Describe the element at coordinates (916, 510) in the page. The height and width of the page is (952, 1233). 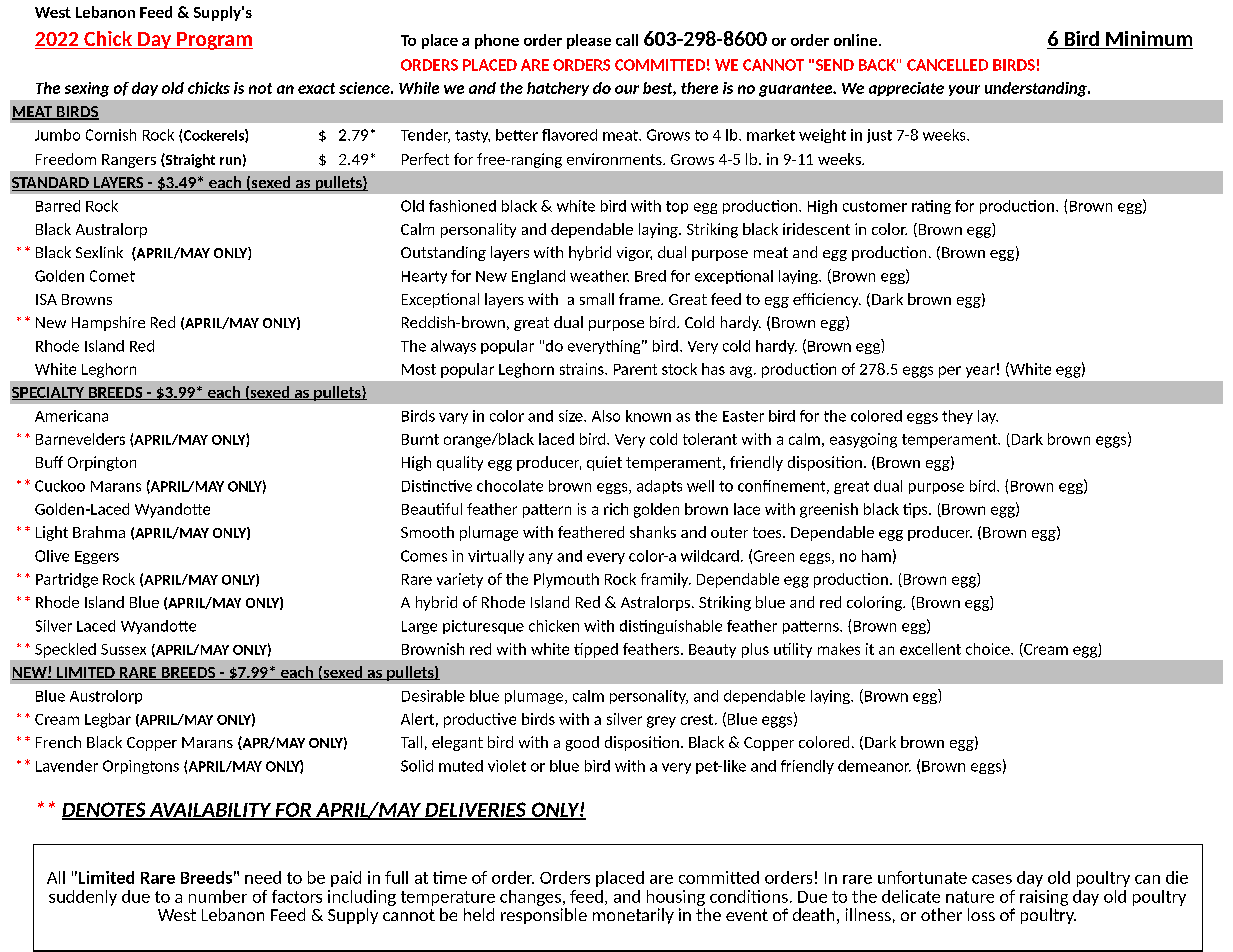
I see `tips` at that location.
